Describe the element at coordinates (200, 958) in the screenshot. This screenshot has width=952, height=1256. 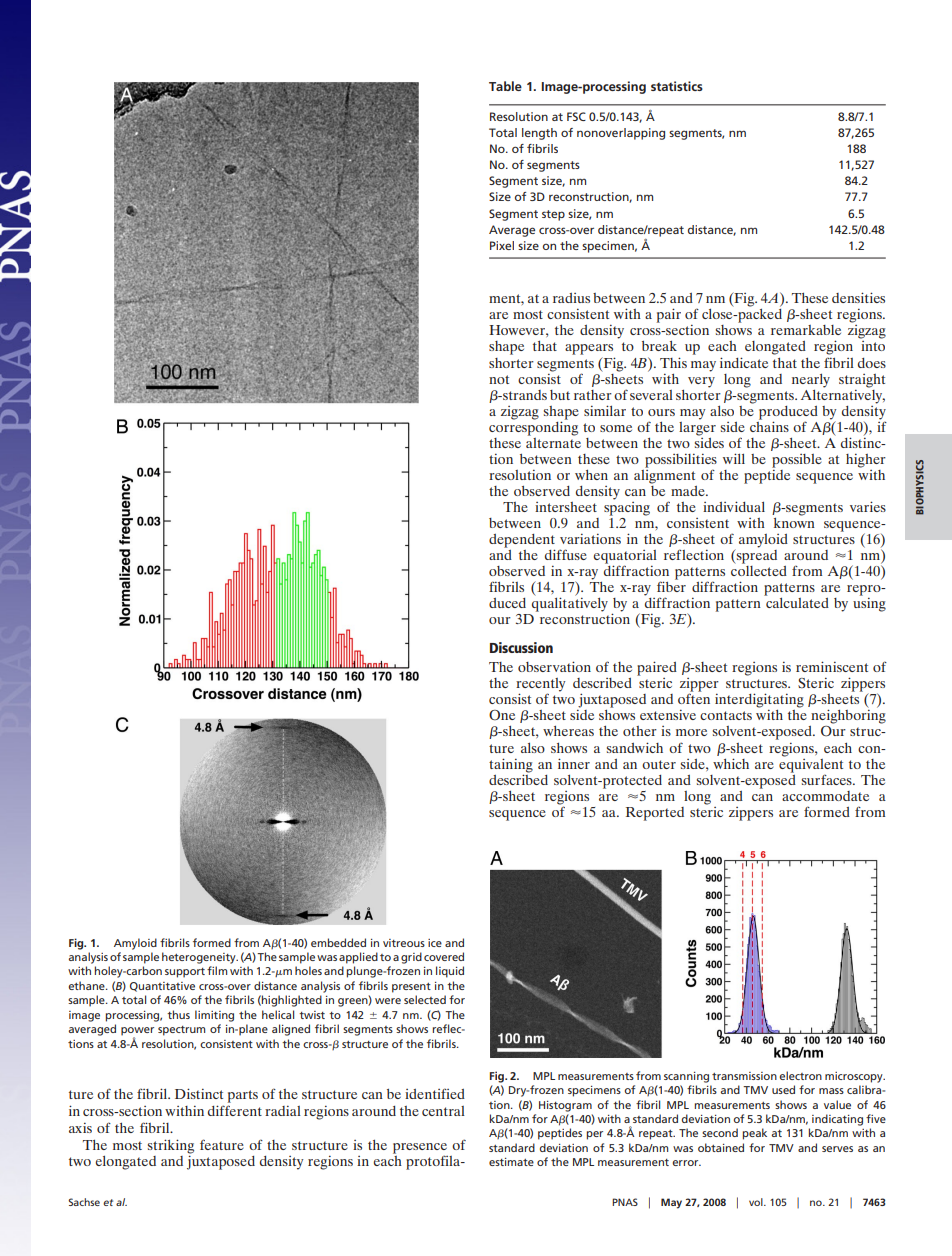
I see `heterogeneity` at that location.
